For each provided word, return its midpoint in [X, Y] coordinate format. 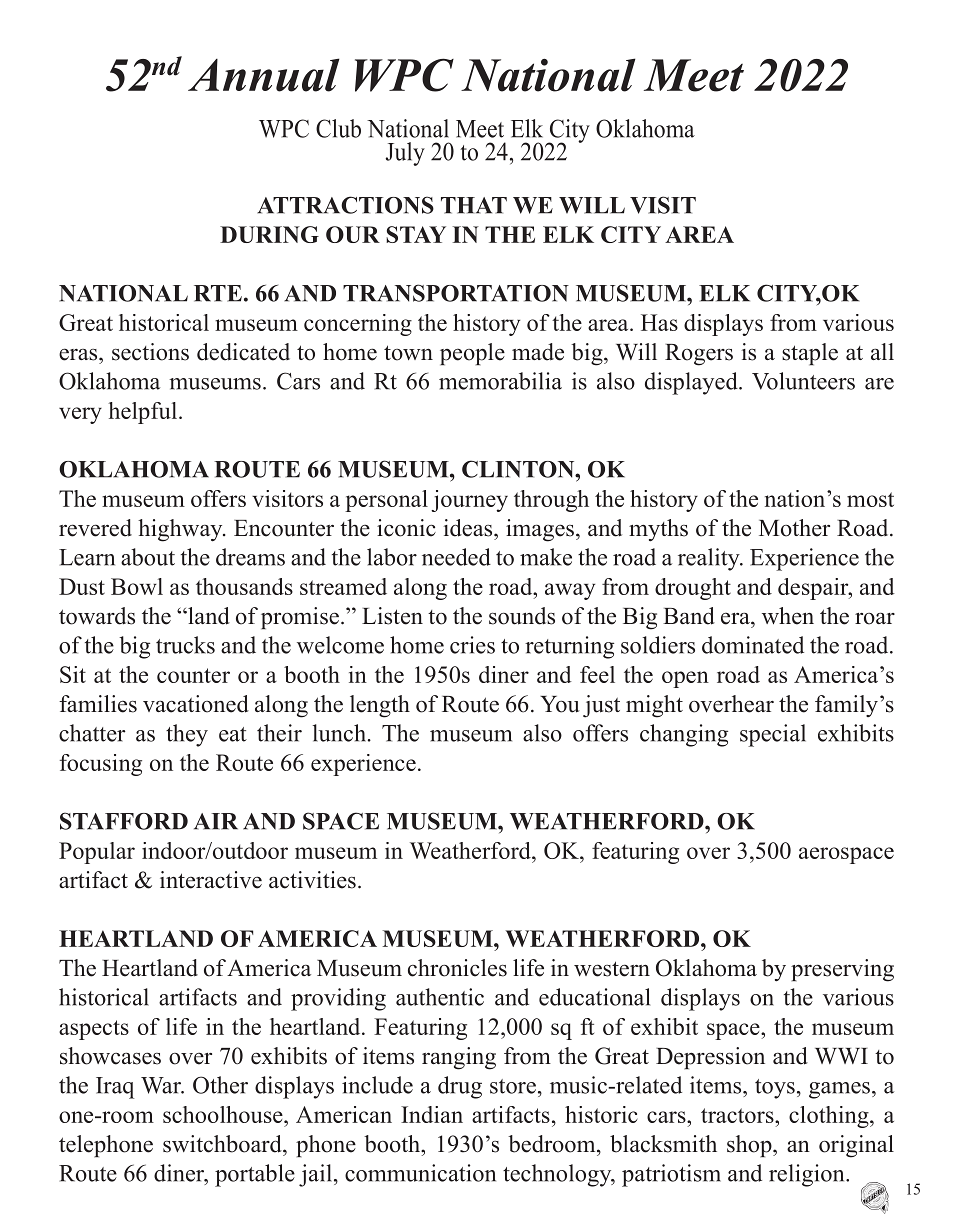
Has [659, 322]
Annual [264, 75]
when [788, 616]
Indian [432, 1114]
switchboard [223, 1144]
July [405, 154]
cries [472, 645]
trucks [185, 645]
